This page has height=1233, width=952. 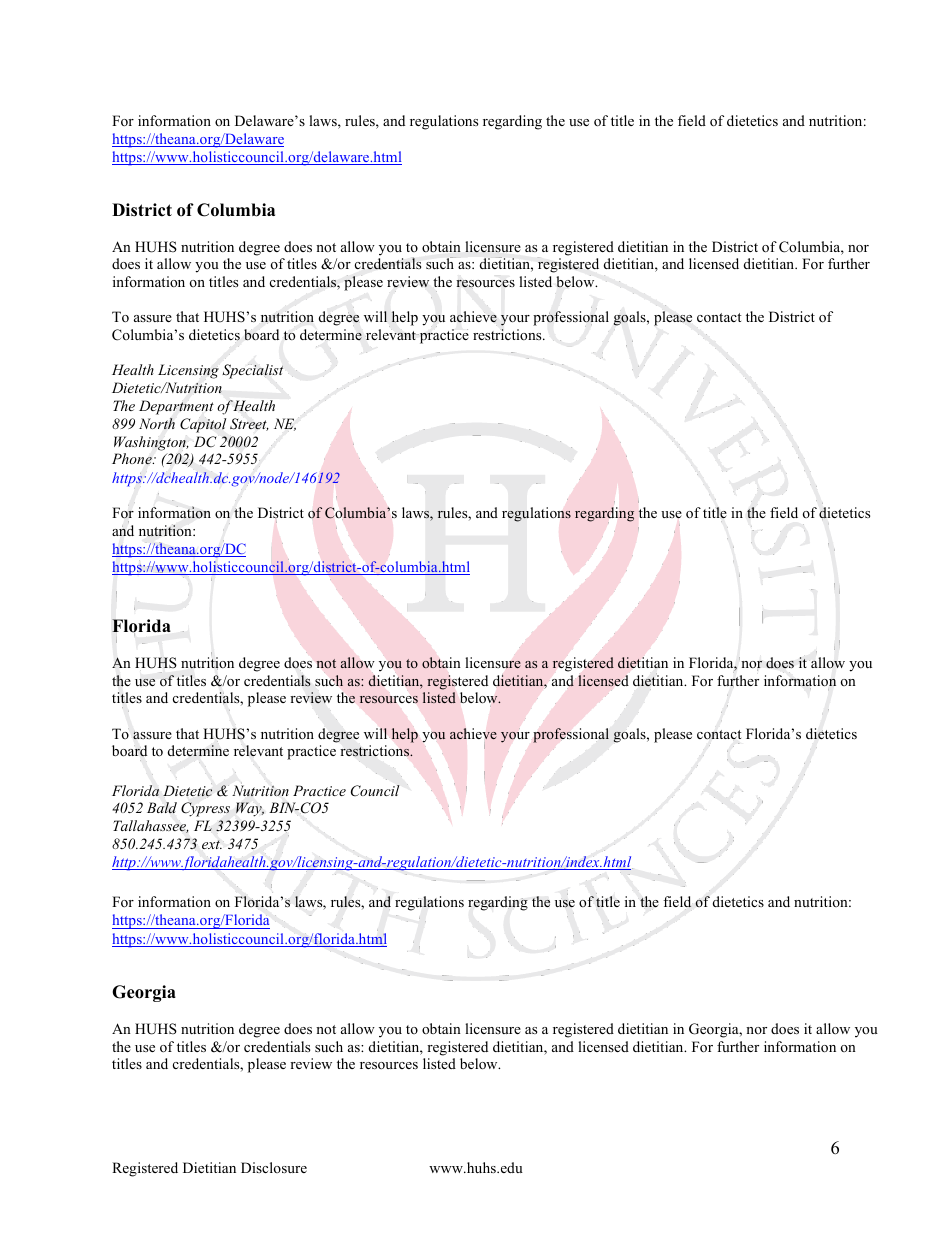 I want to click on Bald, so click(x=162, y=808).
